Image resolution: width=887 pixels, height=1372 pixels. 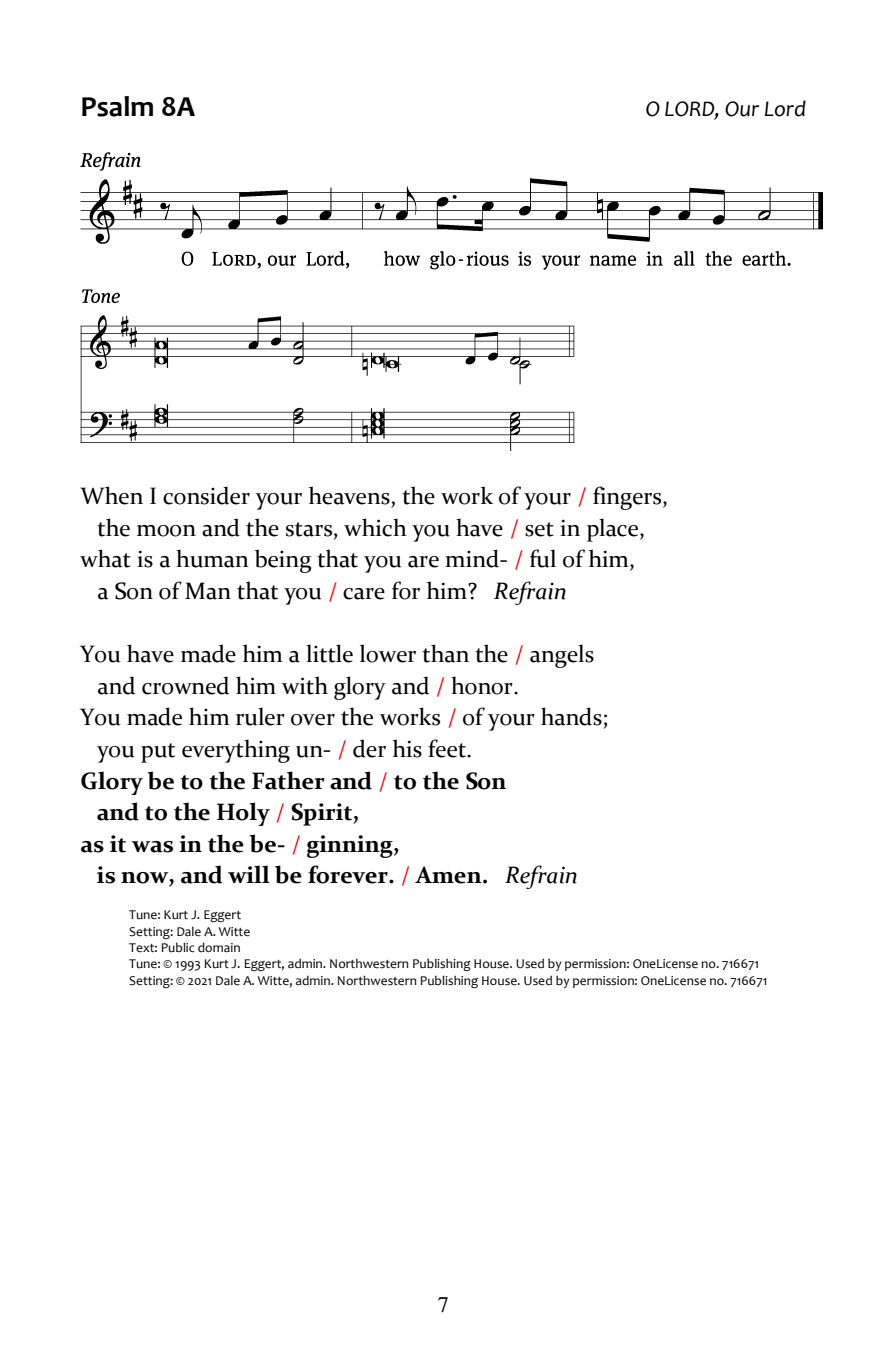 I want to click on Public, so click(x=178, y=947).
